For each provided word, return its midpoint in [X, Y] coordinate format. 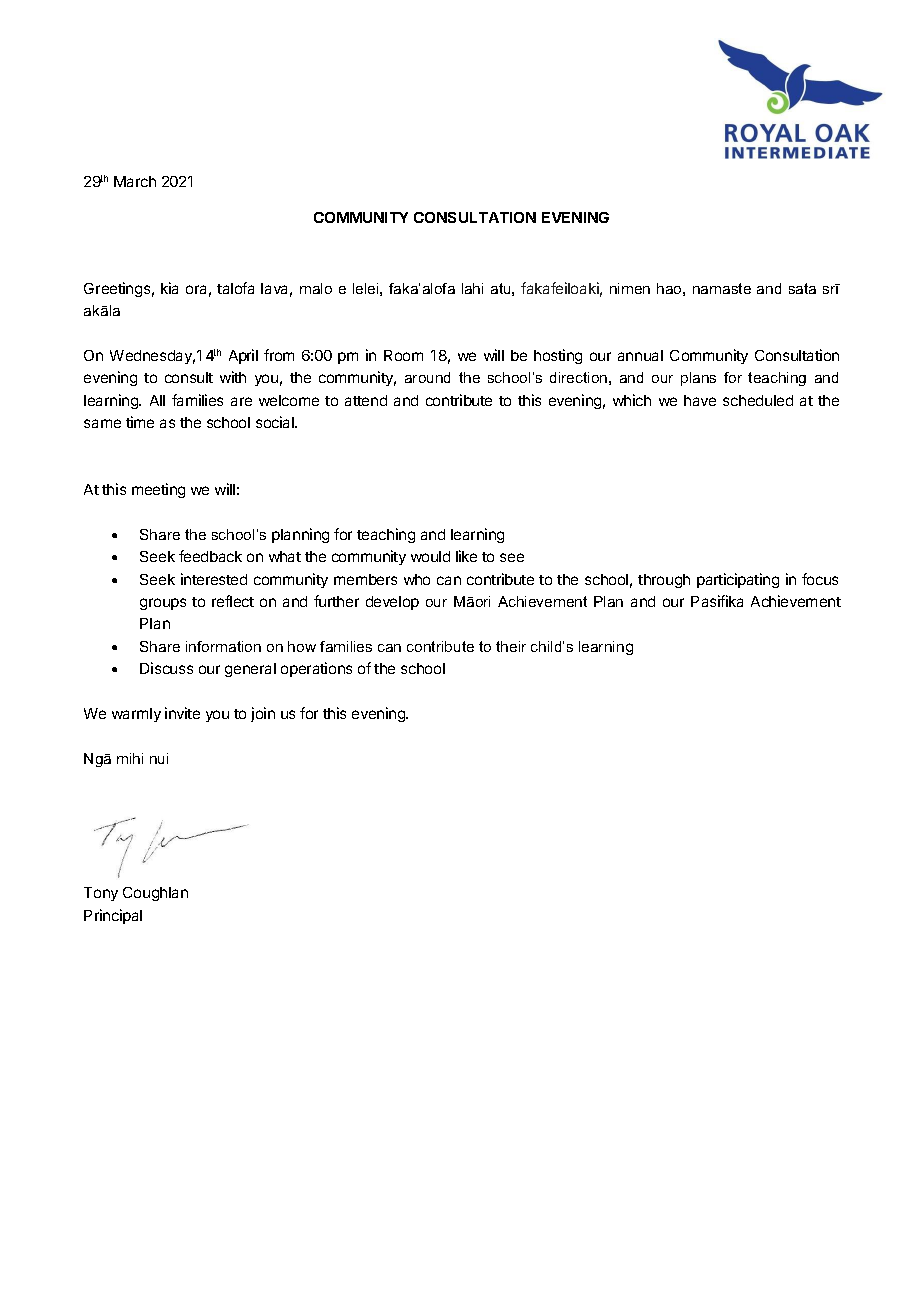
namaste [722, 288]
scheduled [758, 400]
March [135, 181]
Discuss [166, 668]
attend [366, 400]
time [140, 422]
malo [316, 288]
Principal [113, 916]
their [511, 646]
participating [738, 580]
